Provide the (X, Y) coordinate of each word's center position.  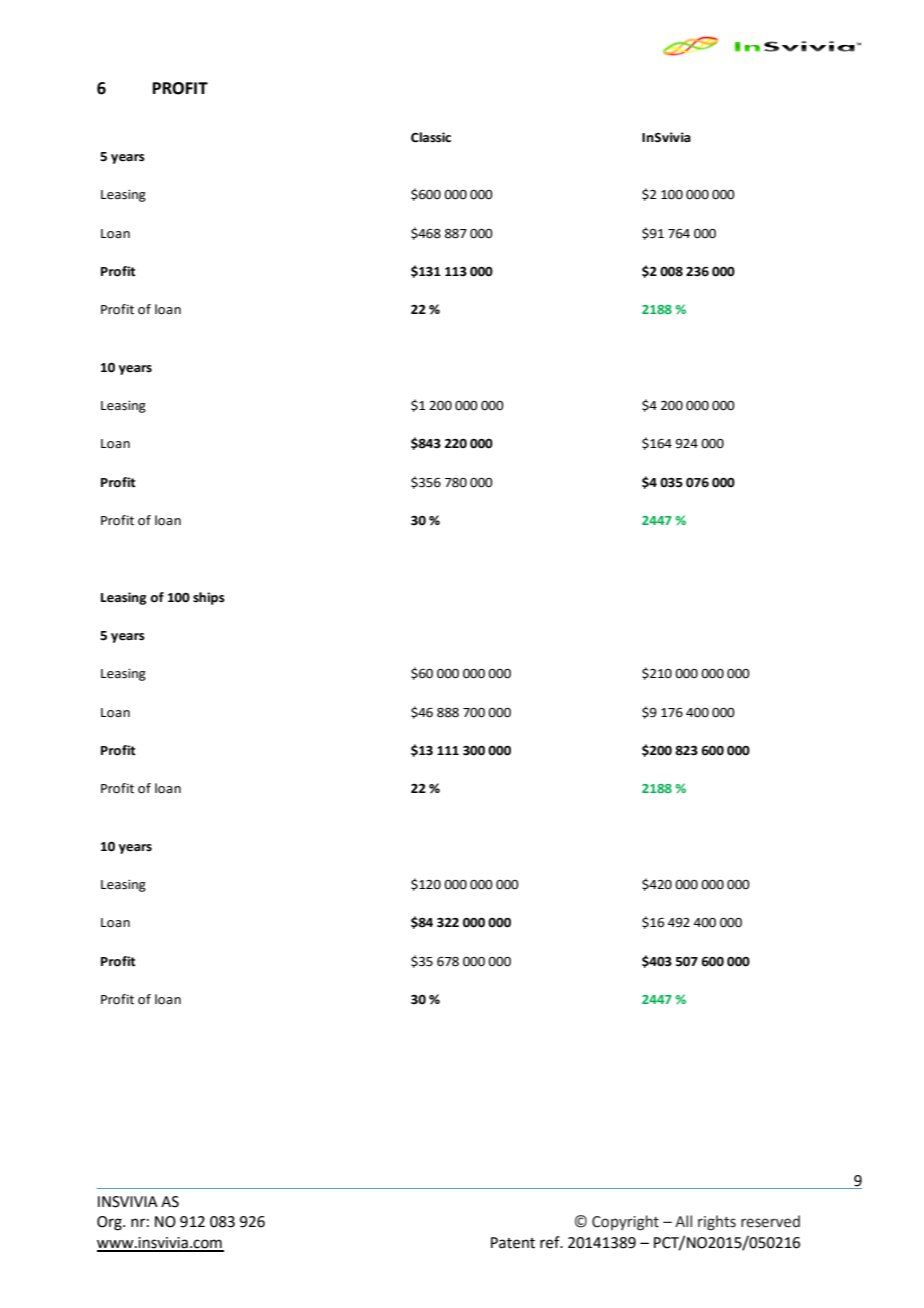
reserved (770, 1221)
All (683, 1221)
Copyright (625, 1223)
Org (110, 1223)
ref (551, 1242)
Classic (431, 137)
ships (209, 598)
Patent (513, 1243)
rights (717, 1223)
